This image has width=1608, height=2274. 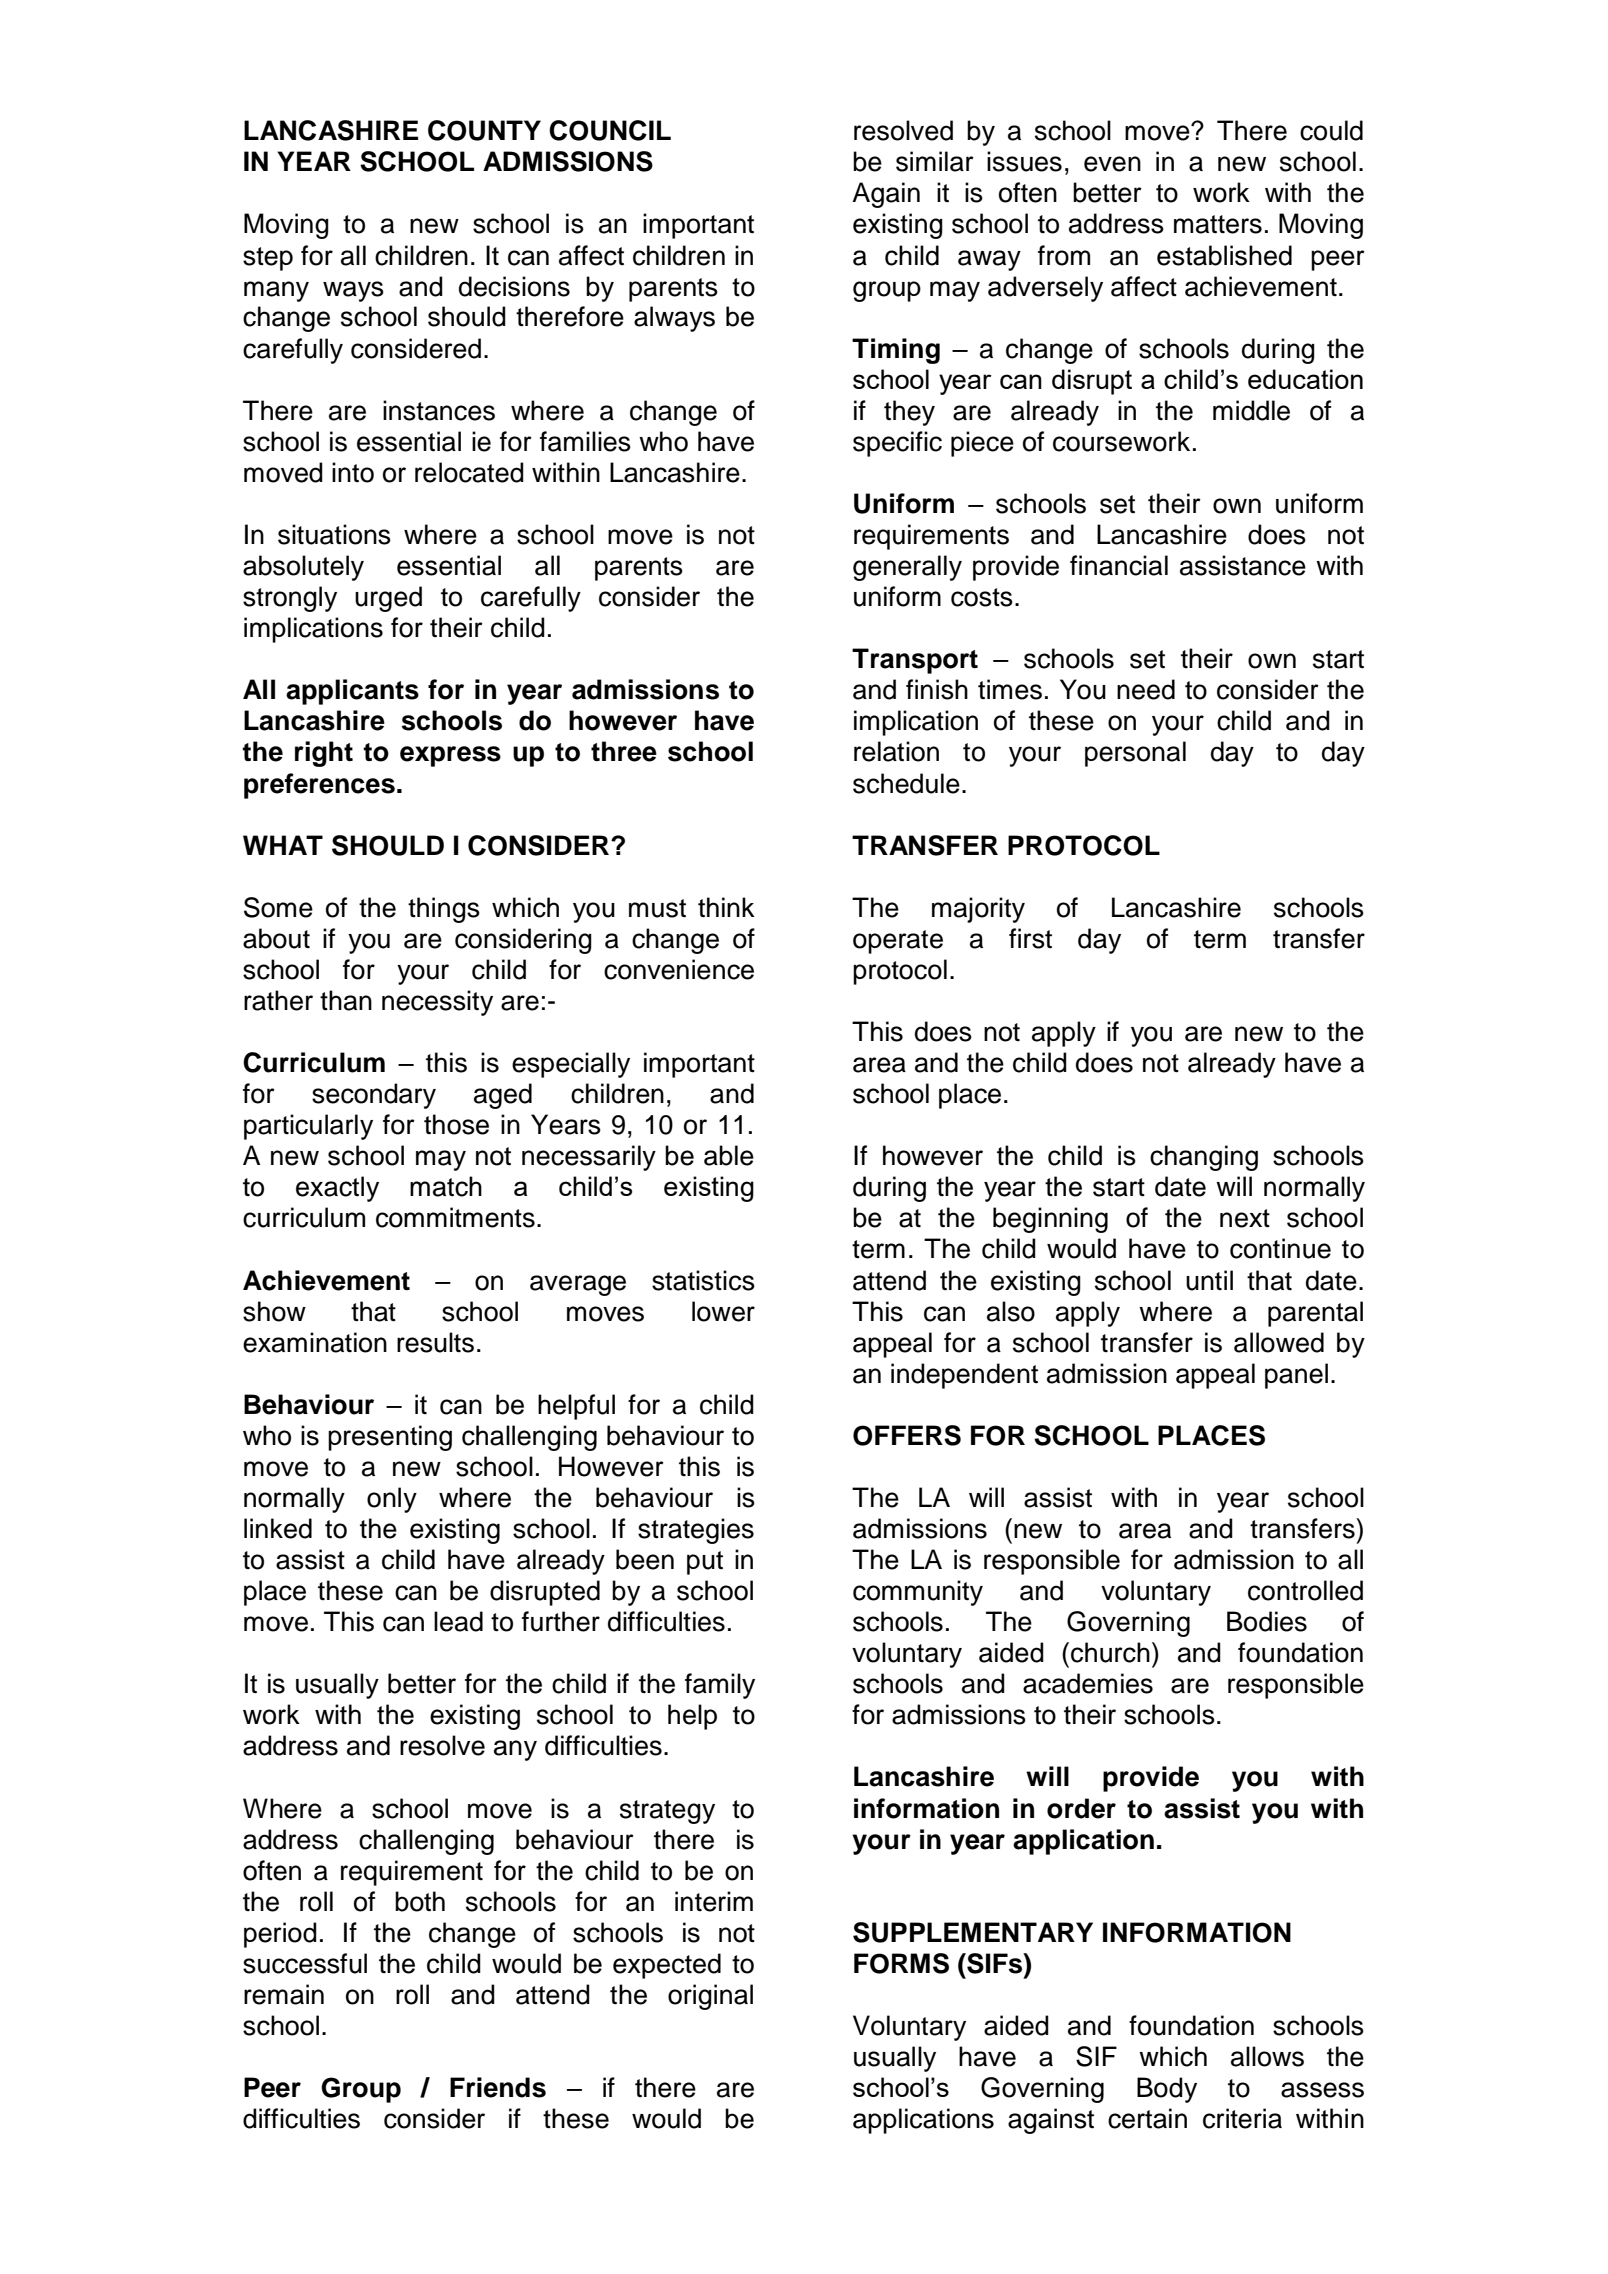 I want to click on secondary, so click(x=374, y=1096).
